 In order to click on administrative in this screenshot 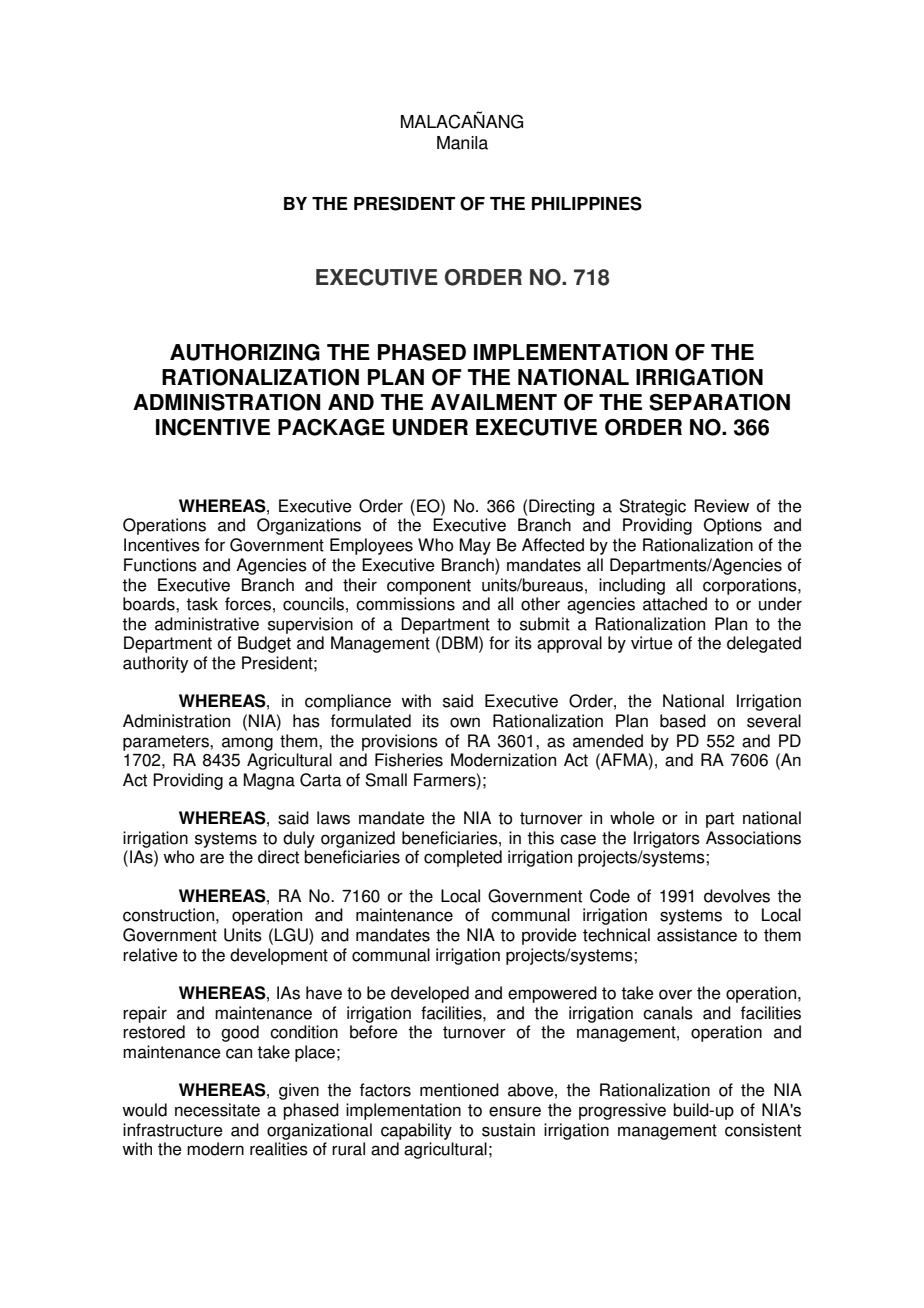, I will do `click(207, 624)`.
